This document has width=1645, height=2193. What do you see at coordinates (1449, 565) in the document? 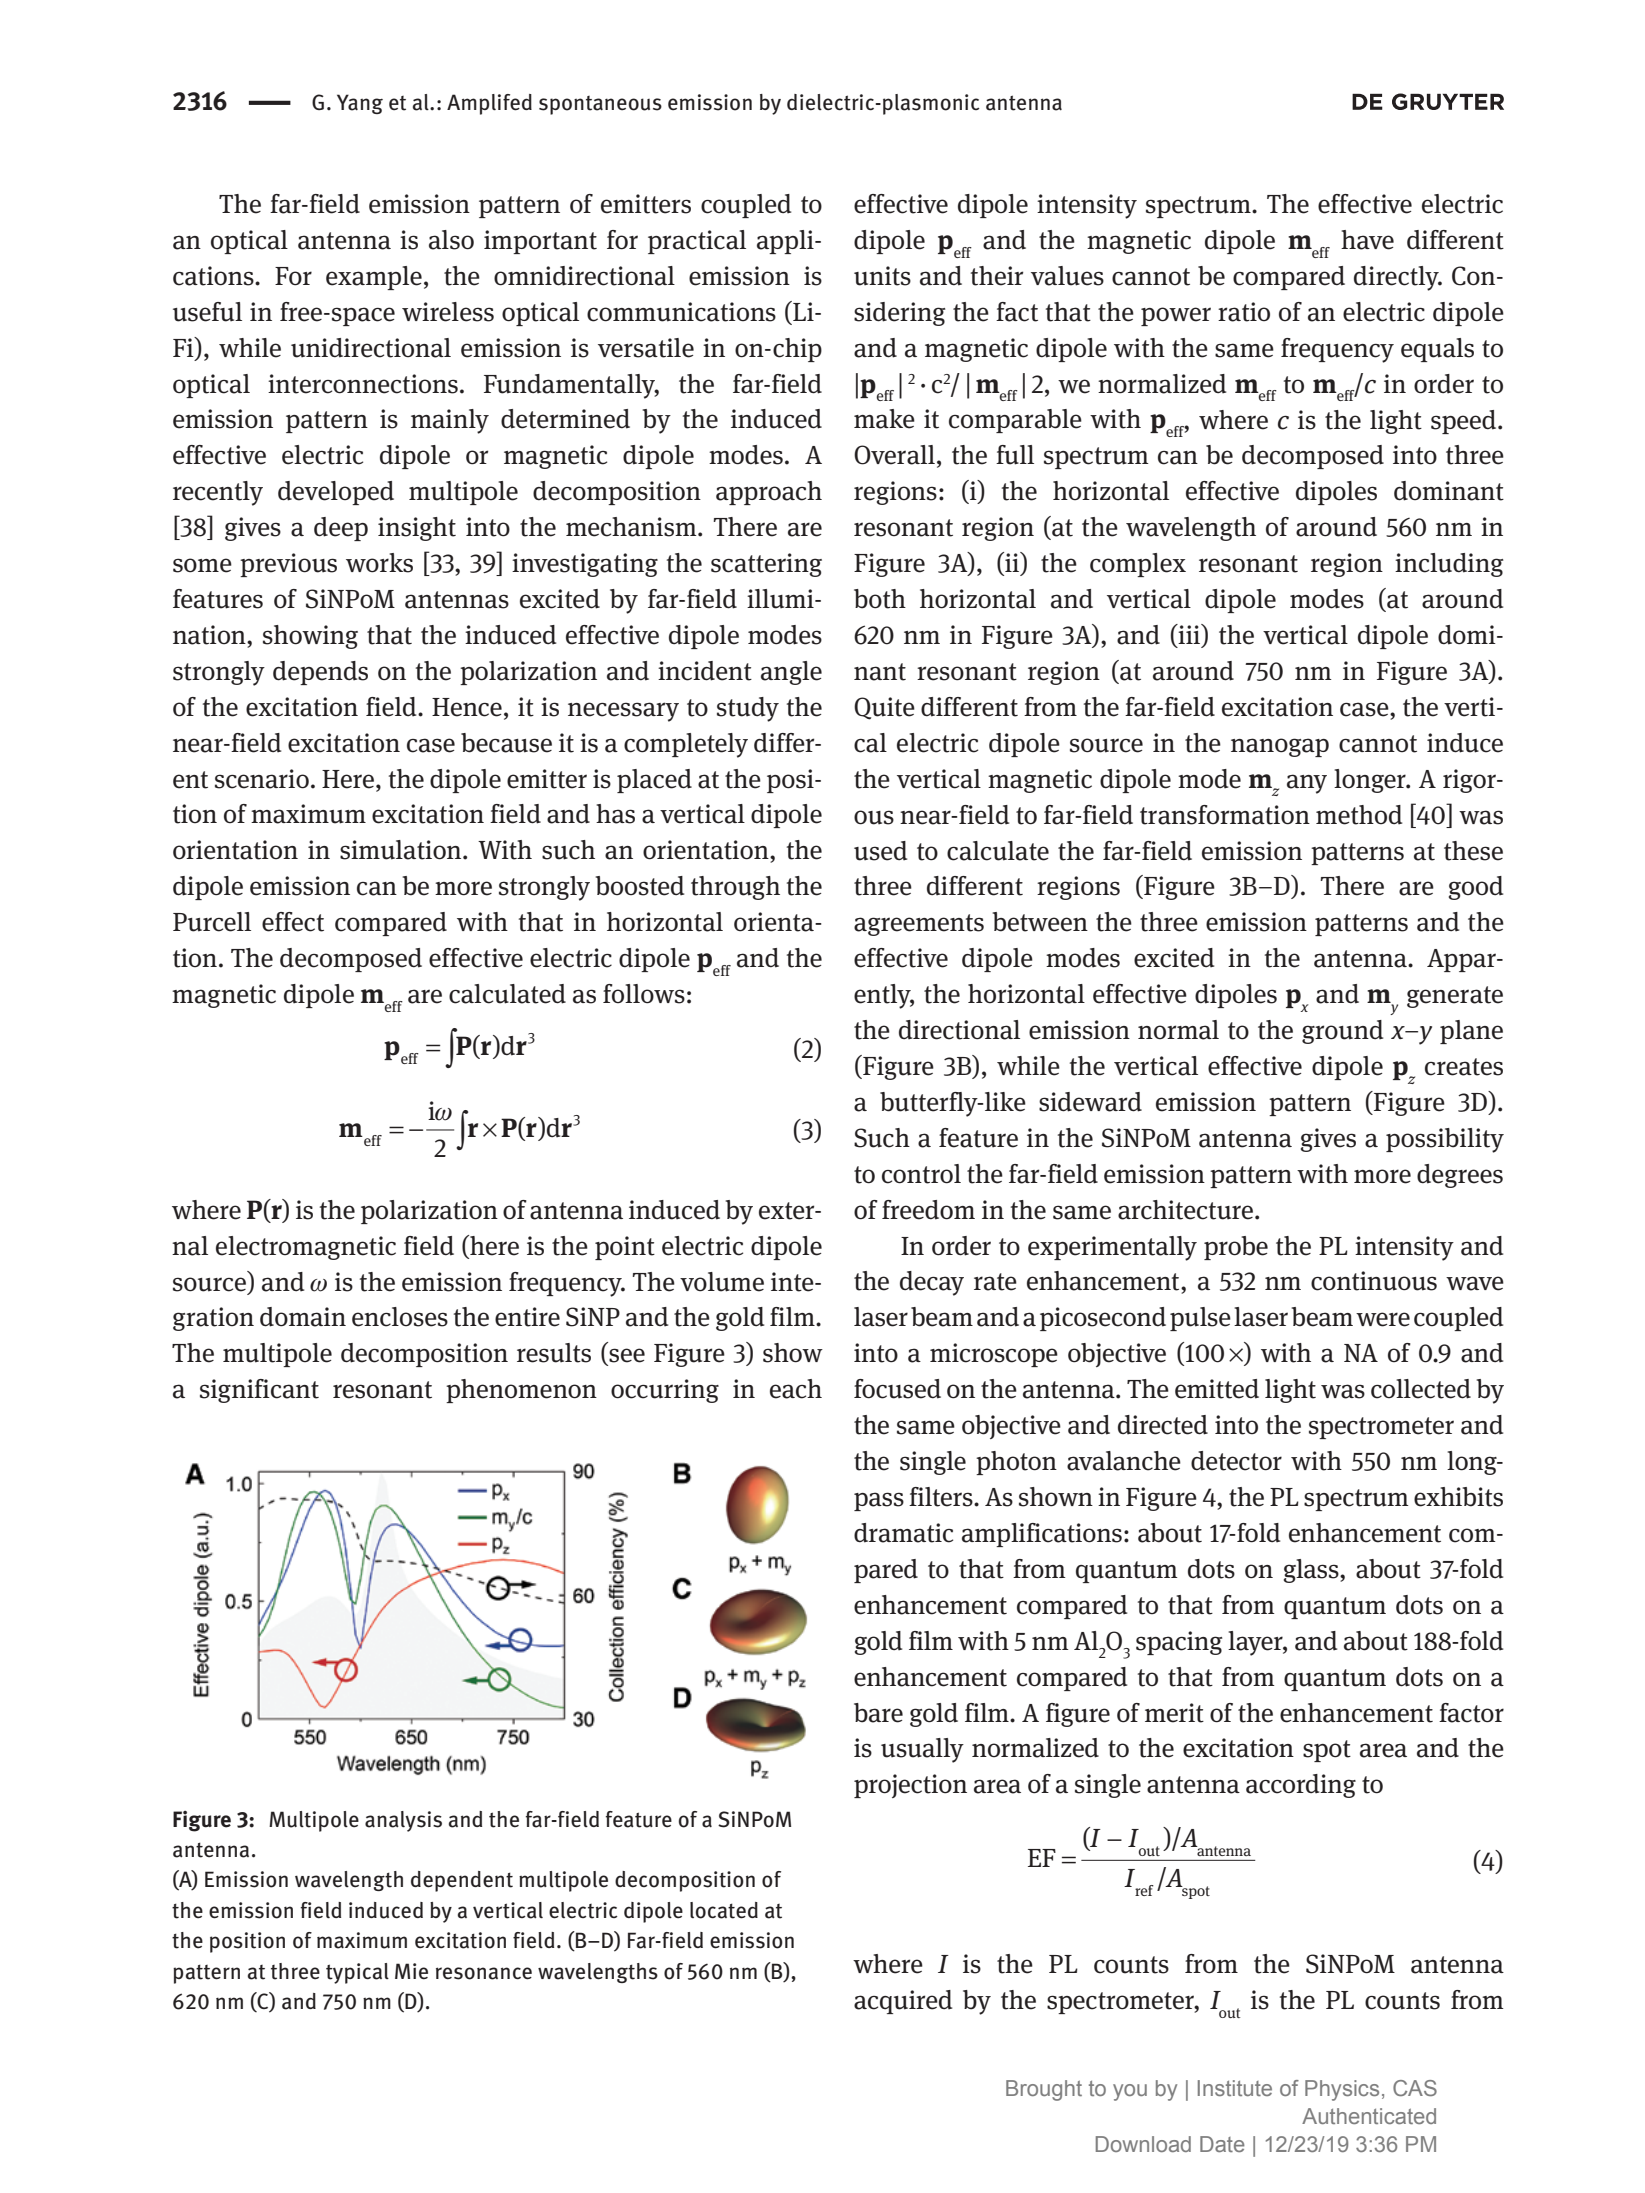
I see `including` at bounding box center [1449, 565].
